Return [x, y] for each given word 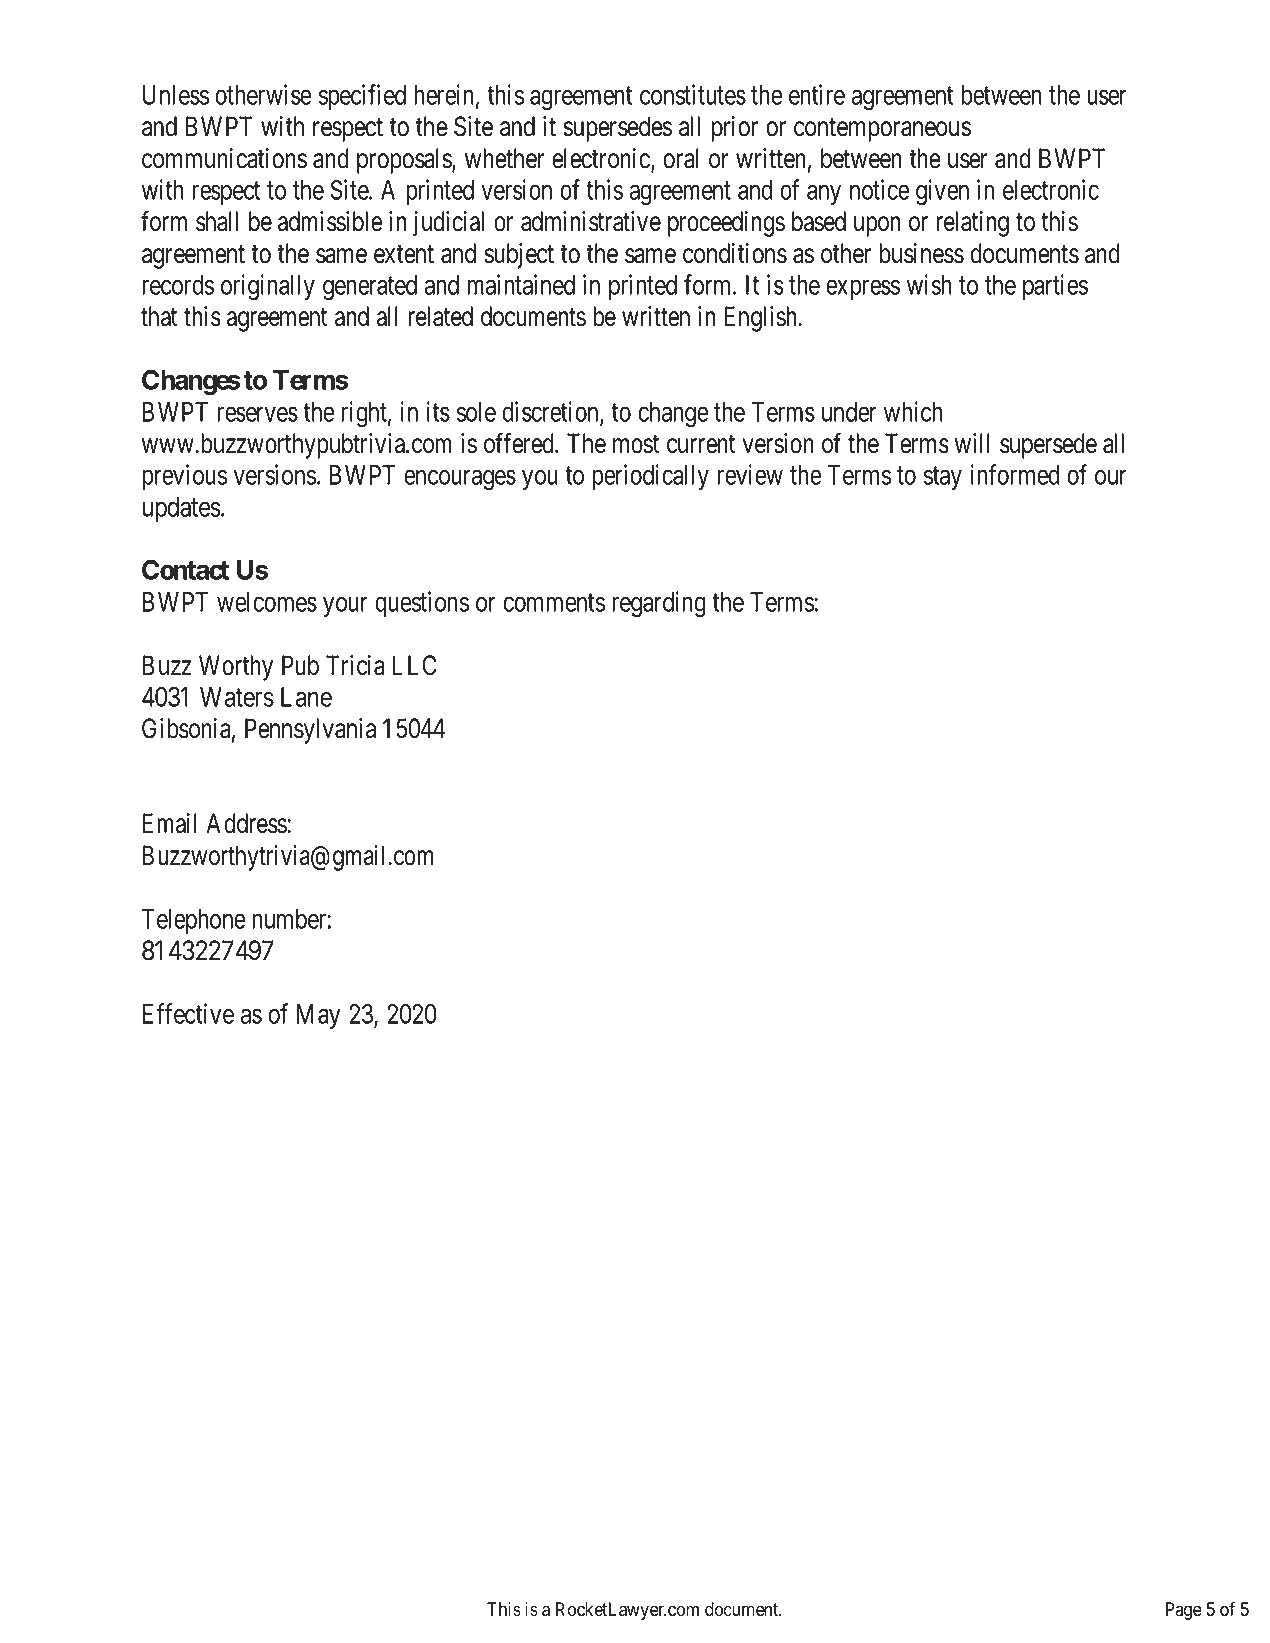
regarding [659, 604]
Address [247, 823]
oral [681, 158]
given [942, 192]
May [319, 1016]
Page [1184, 1611]
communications [224, 158]
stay [943, 478]
